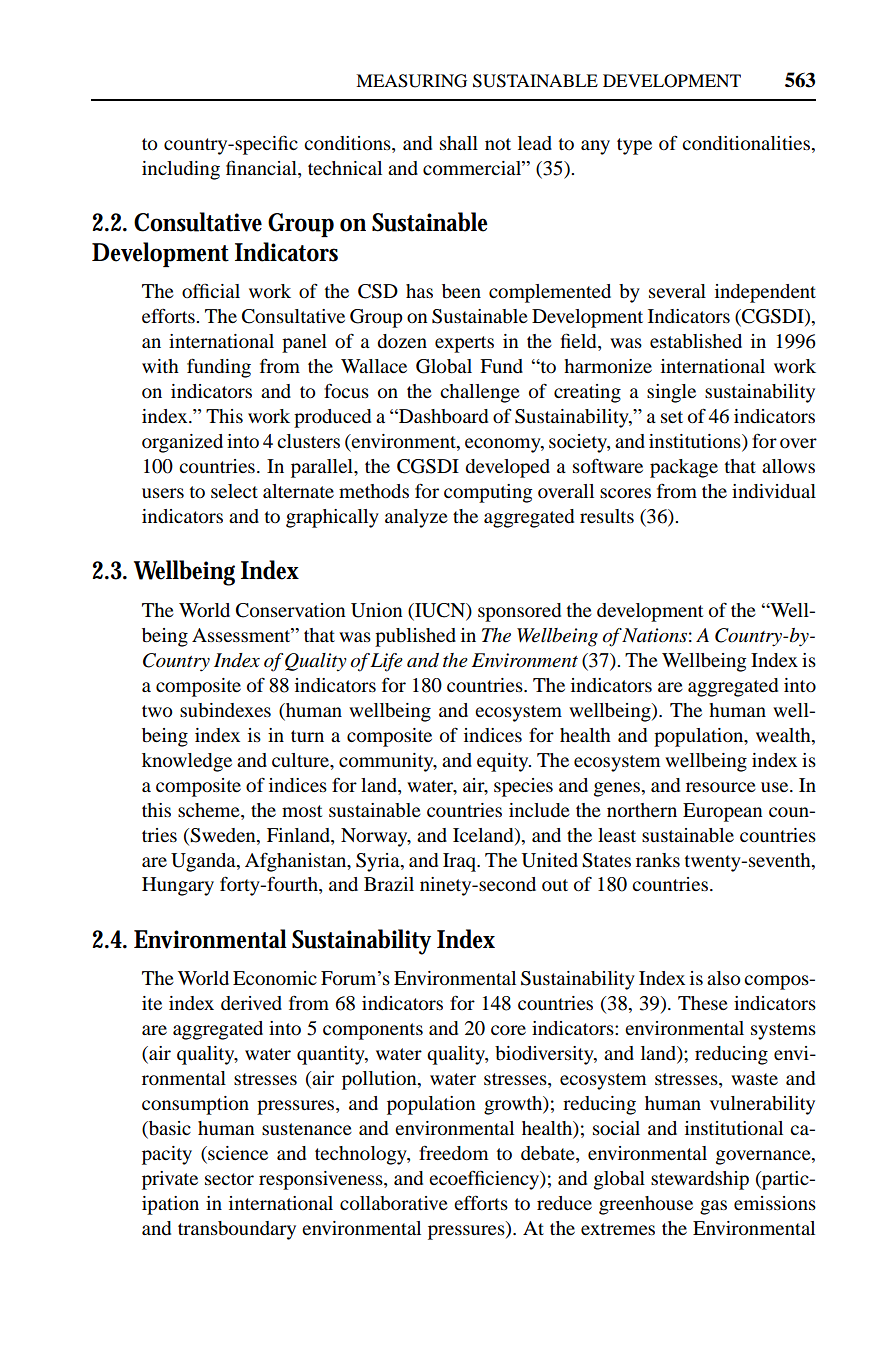 The width and height of the screenshot is (896, 1346). Describe the element at coordinates (634, 146) in the screenshot. I see `type` at that location.
